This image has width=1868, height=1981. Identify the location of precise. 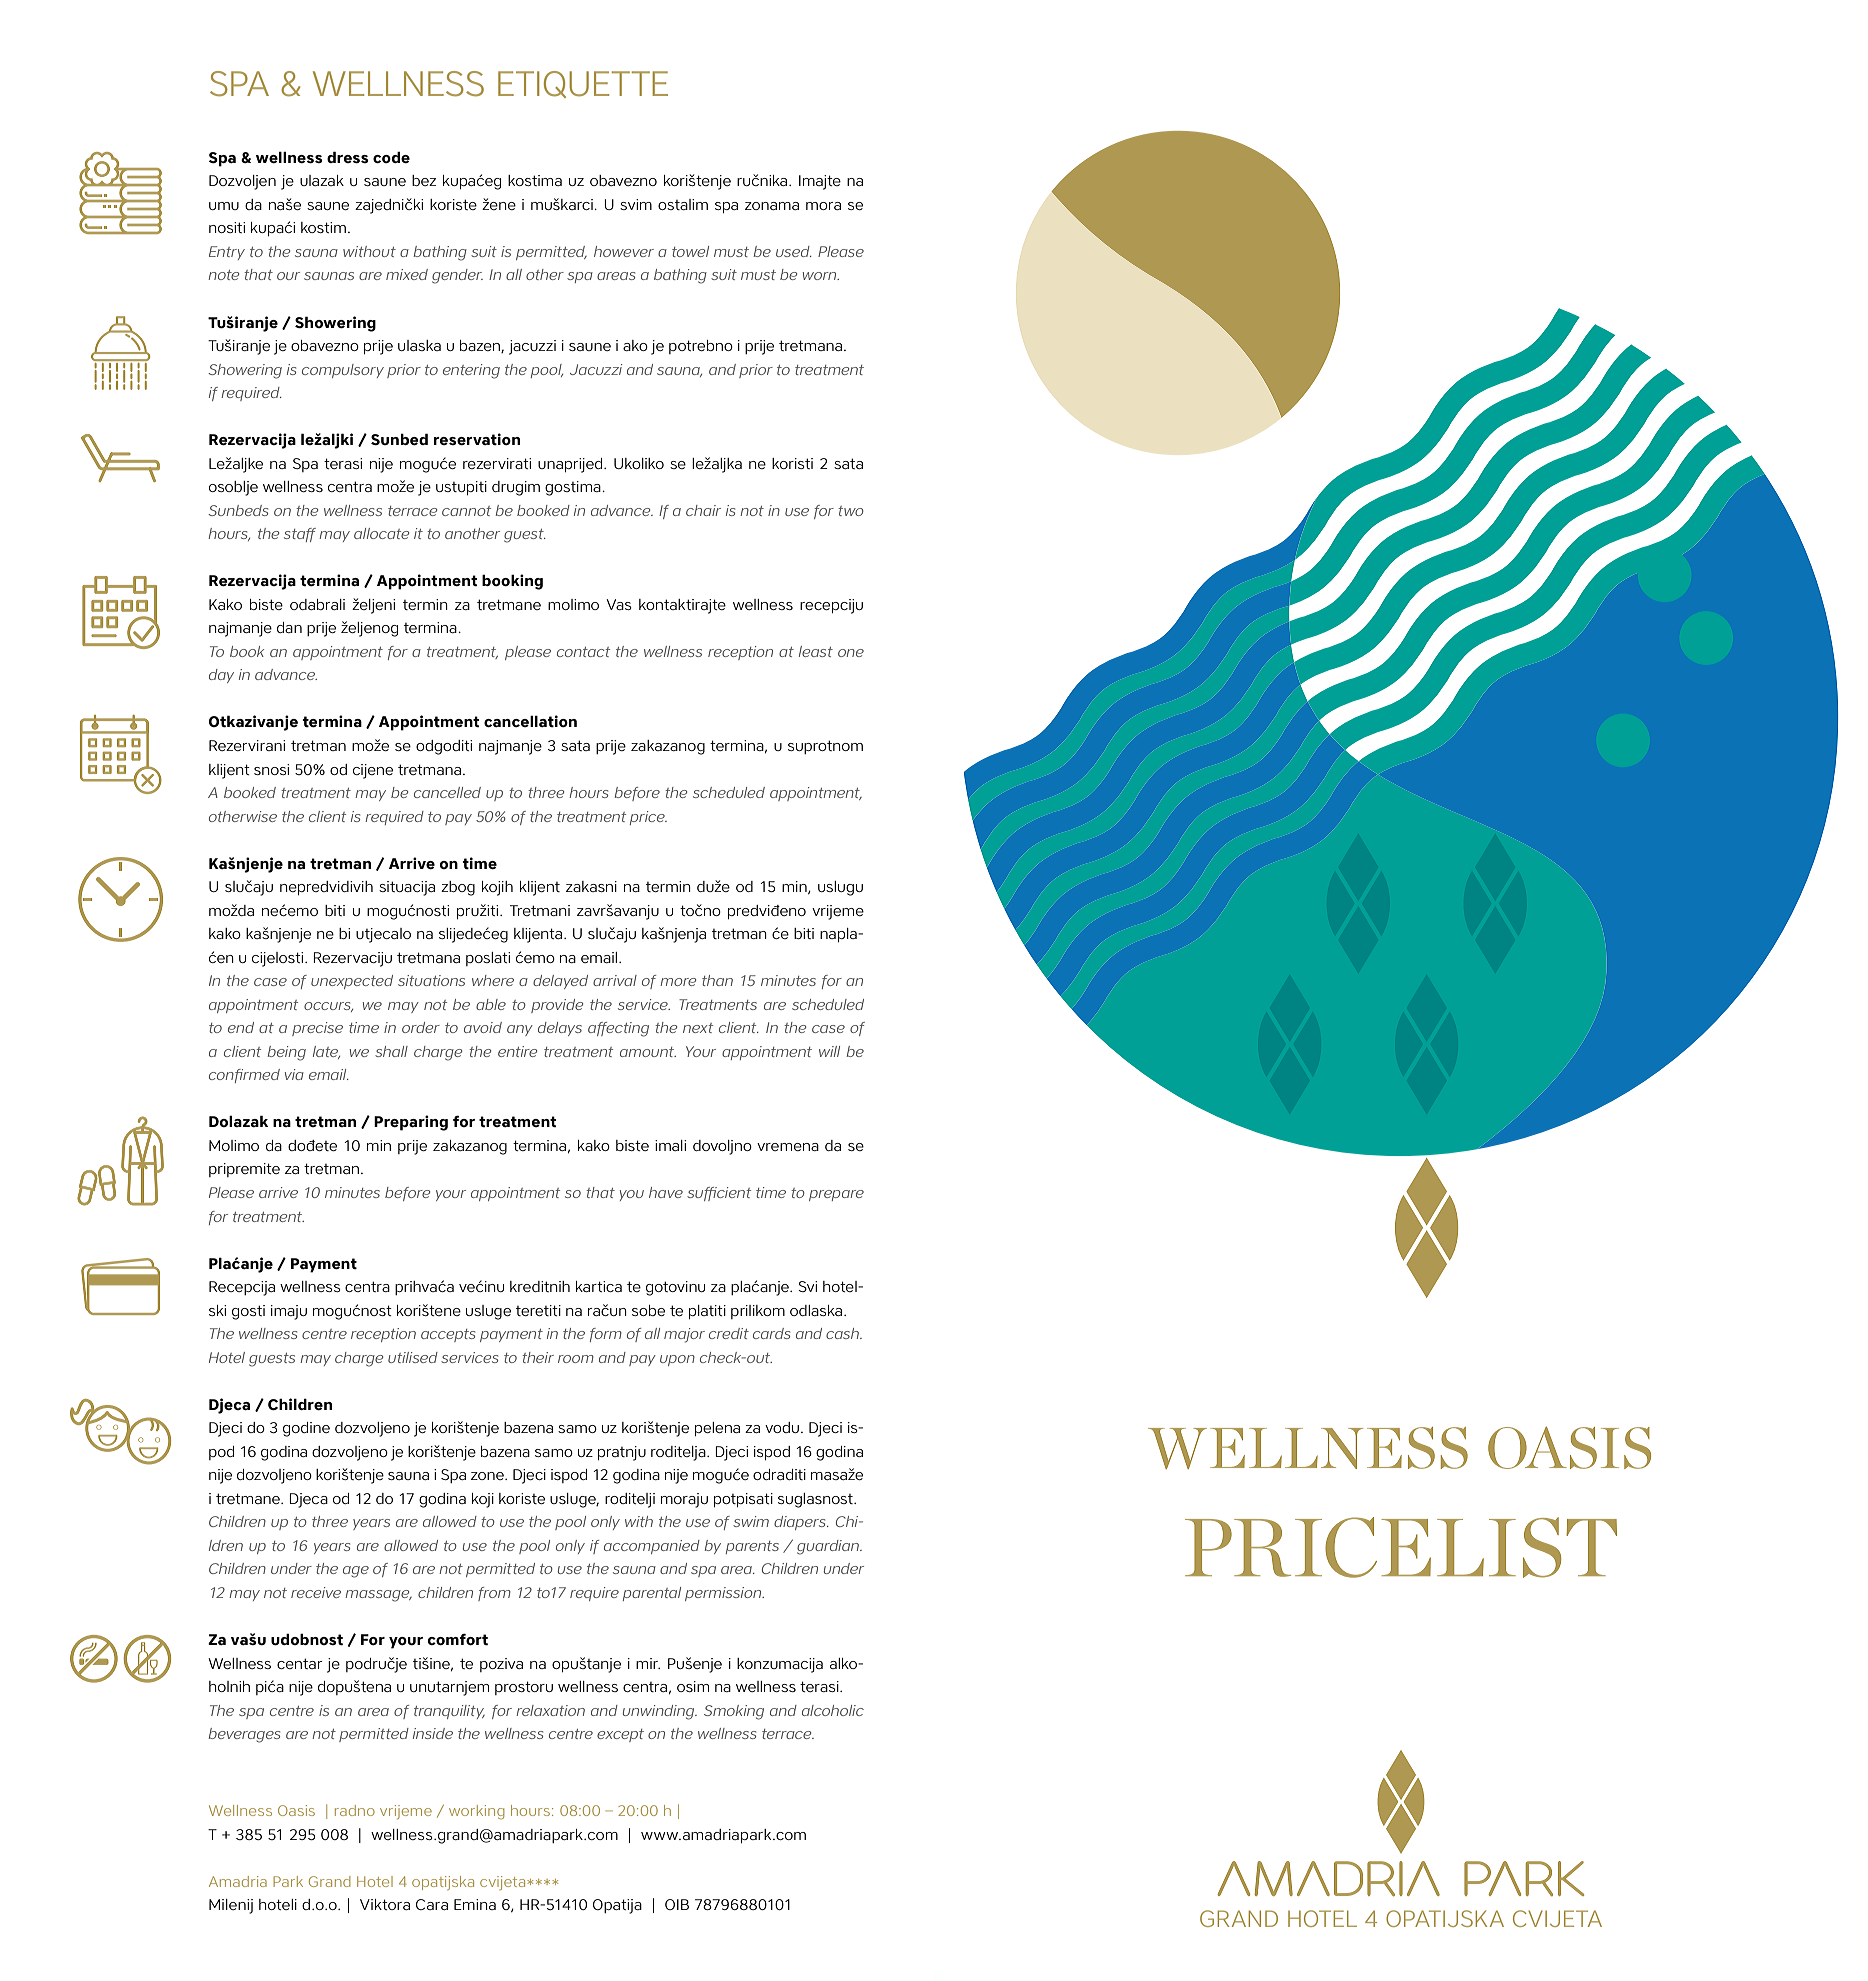
(317, 1029).
